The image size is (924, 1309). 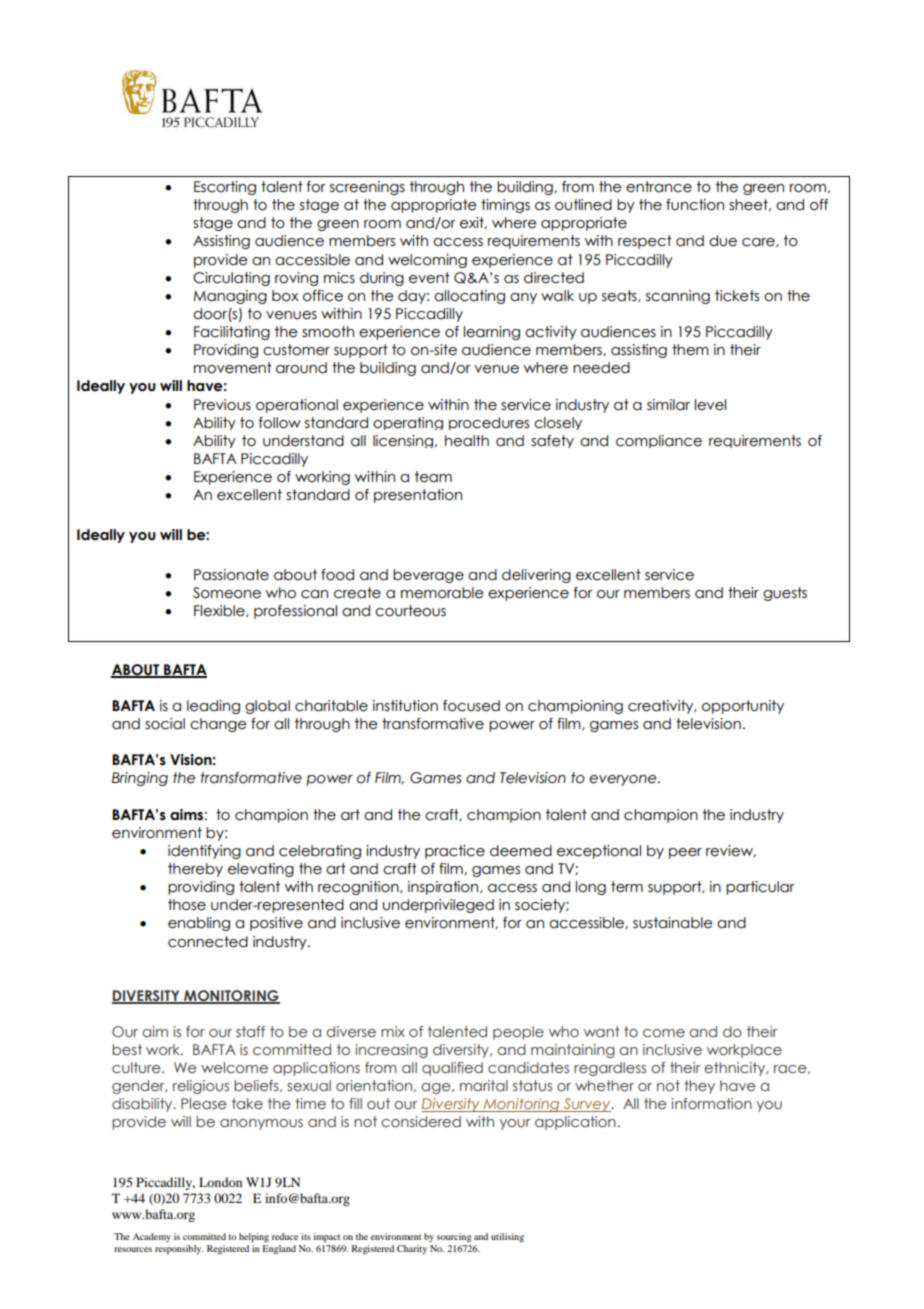 What do you see at coordinates (433, 477) in the screenshot?
I see `team` at bounding box center [433, 477].
